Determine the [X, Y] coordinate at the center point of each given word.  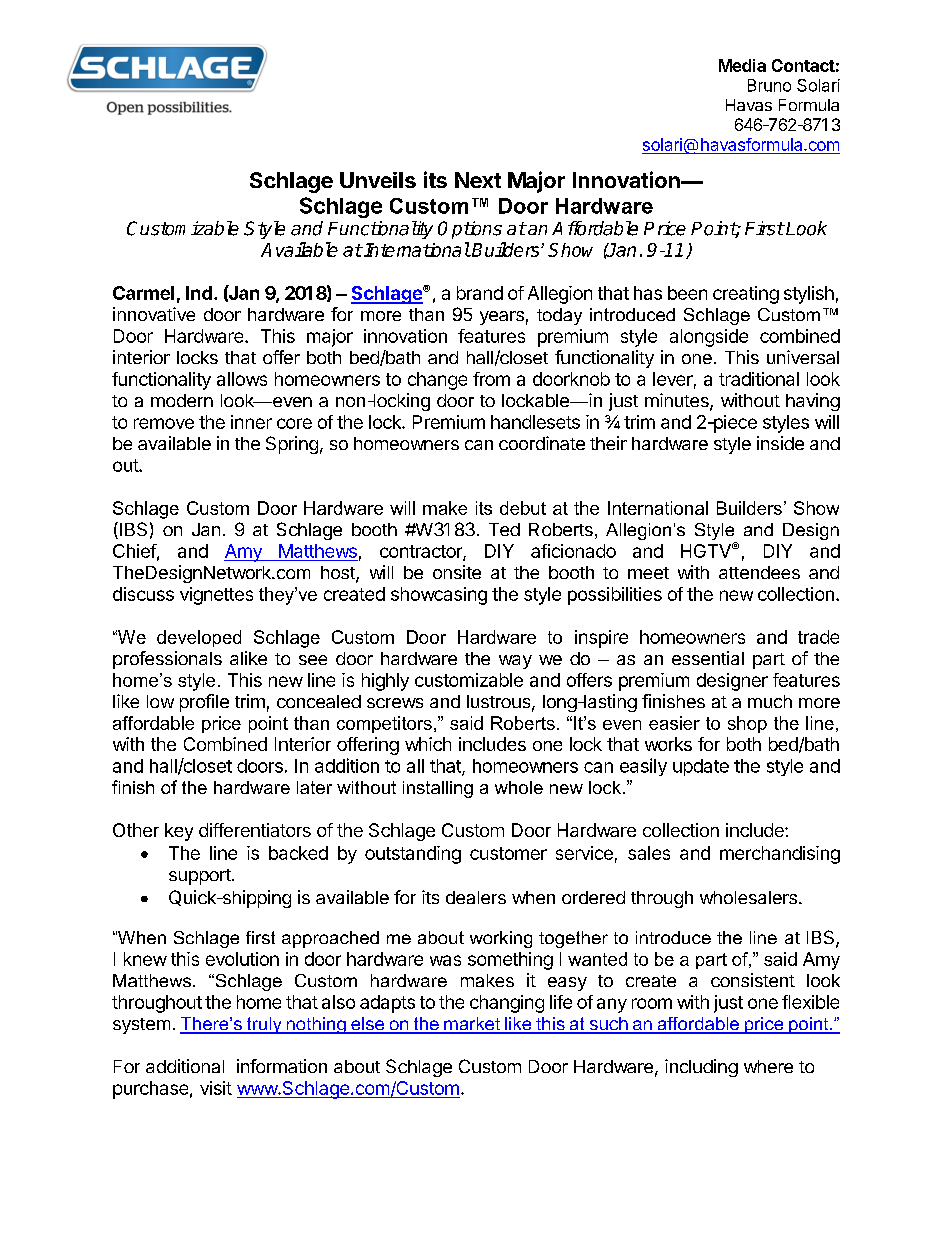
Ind [199, 293]
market [472, 1025]
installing [438, 789]
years [502, 318]
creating [746, 295]
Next [478, 180]
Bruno [769, 85]
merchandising [780, 855]
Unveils [378, 180]
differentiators [255, 830]
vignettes [216, 596]
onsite [457, 572]
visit [216, 1088]
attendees [759, 572]
